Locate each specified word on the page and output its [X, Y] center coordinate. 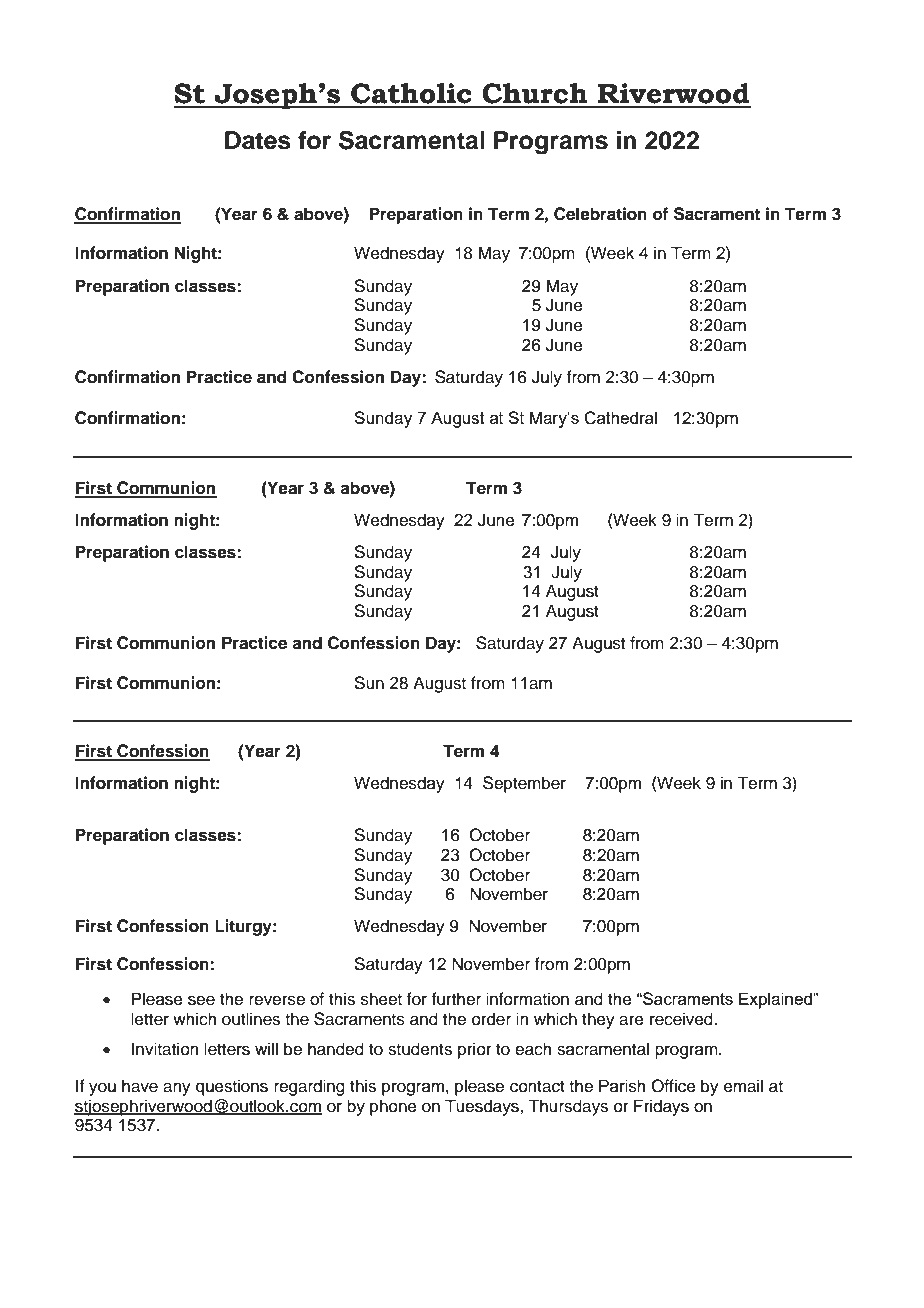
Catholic [411, 93]
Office [673, 1086]
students [420, 1049]
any [177, 1089]
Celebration [600, 214]
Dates [258, 140]
